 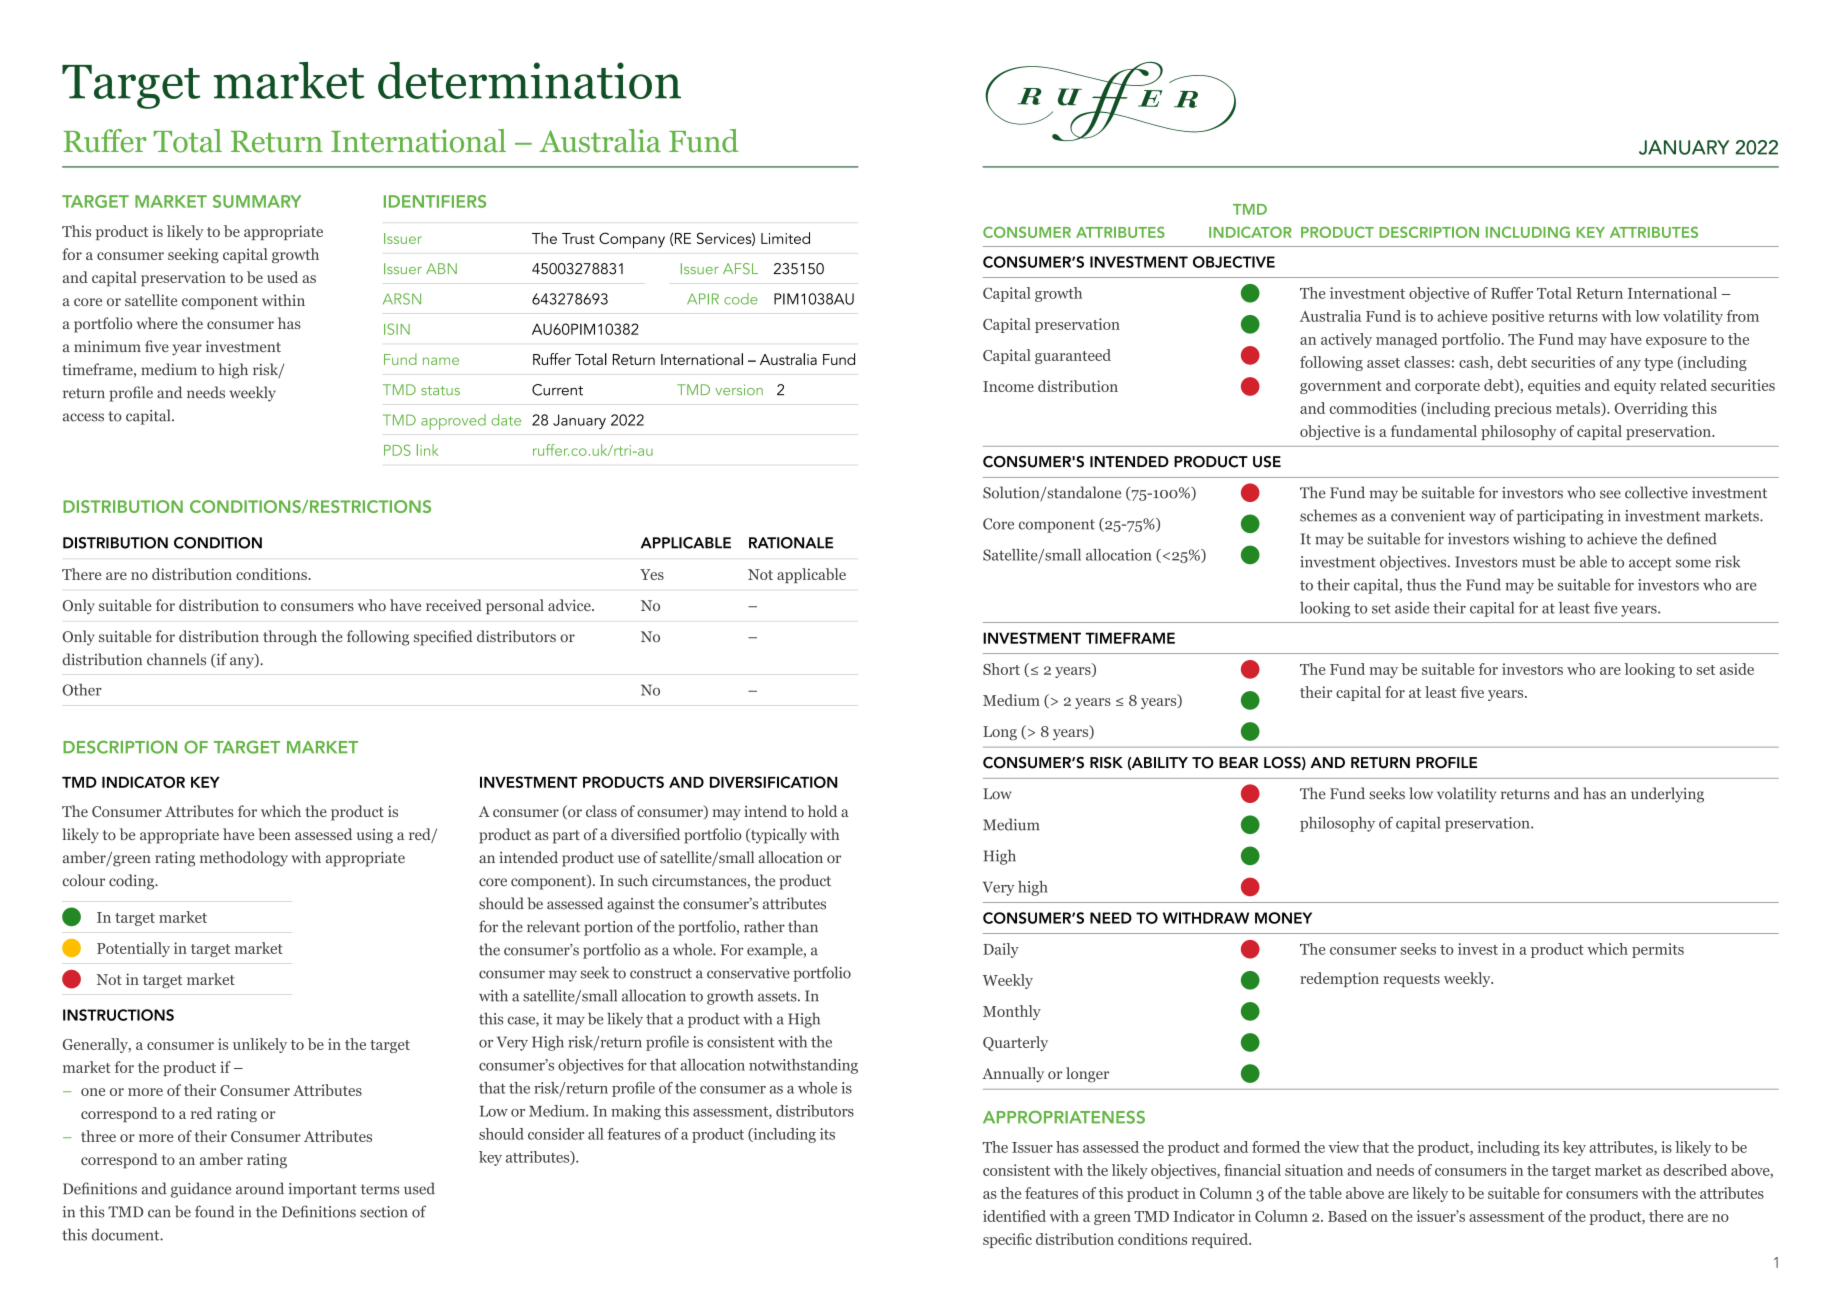 What do you see at coordinates (1667, 795) in the page?
I see `underlying` at bounding box center [1667, 795].
